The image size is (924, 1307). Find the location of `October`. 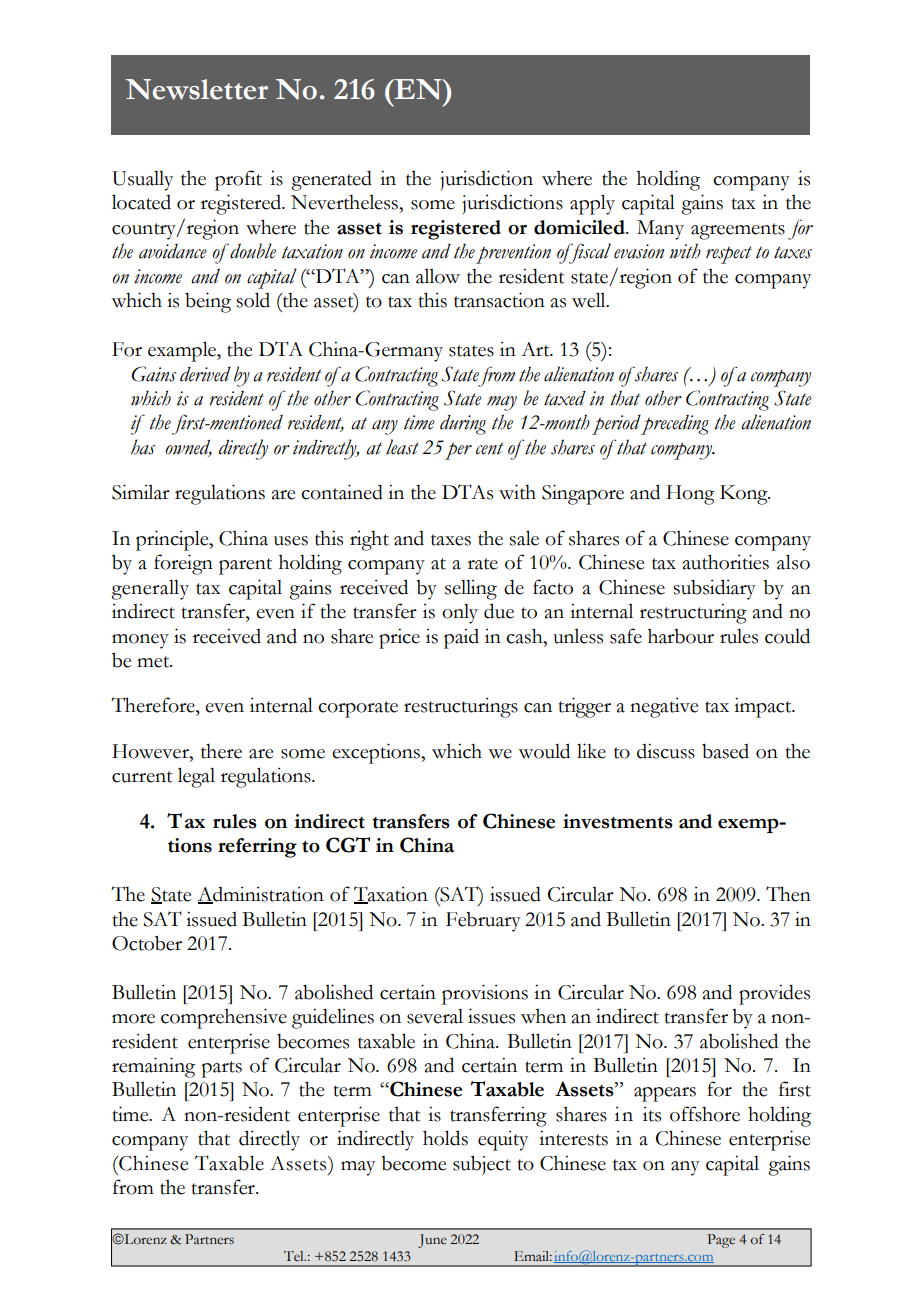

October is located at coordinates (147, 943).
